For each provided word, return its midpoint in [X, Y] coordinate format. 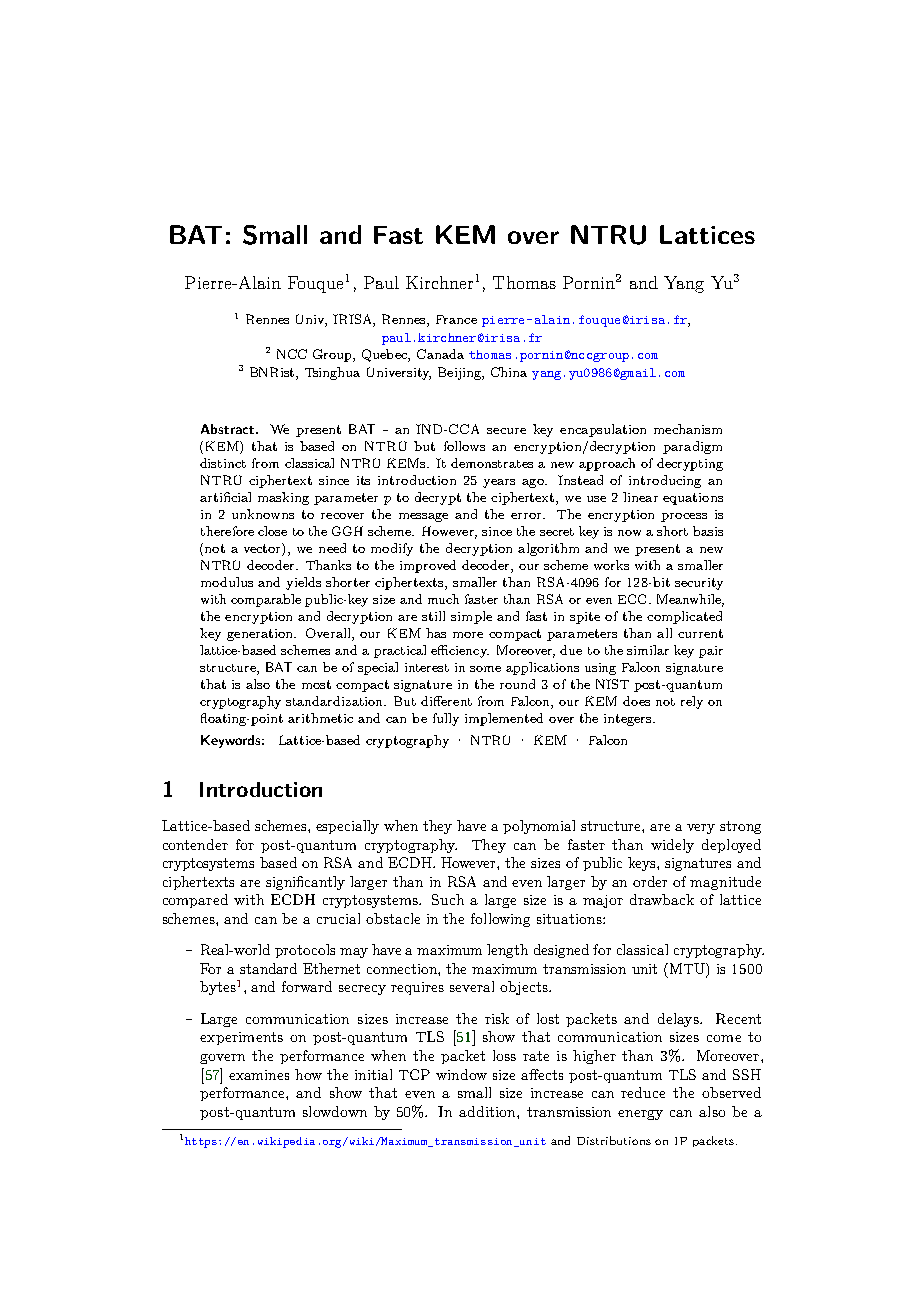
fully [446, 719]
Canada [440, 354]
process [684, 517]
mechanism [688, 429]
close [272, 531]
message [423, 517]
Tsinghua [332, 373]
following [500, 920]
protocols [305, 951]
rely [692, 702]
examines [259, 1075]
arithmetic [320, 718]
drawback [662, 899]
